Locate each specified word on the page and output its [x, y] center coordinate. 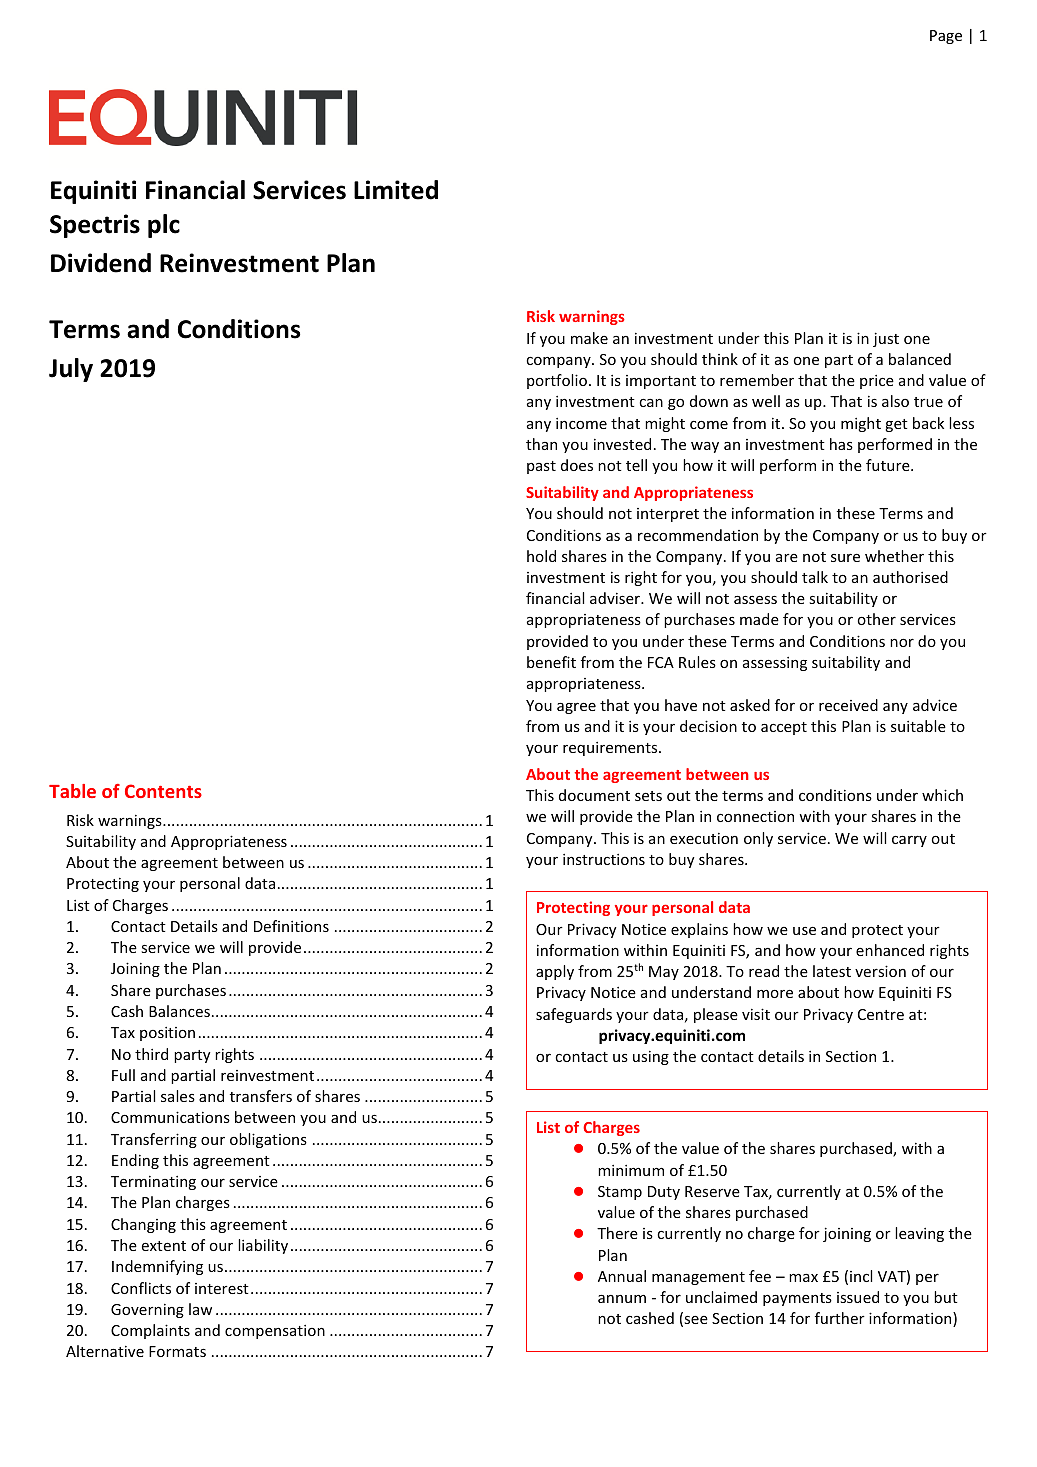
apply [555, 972]
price [877, 382]
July [71, 370]
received [848, 705]
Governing [147, 1311]
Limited [396, 190]
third [151, 1054]
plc [164, 226]
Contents [163, 791]
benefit [551, 662]
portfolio [557, 381]
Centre [881, 1014]
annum [622, 1299]
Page [946, 37]
